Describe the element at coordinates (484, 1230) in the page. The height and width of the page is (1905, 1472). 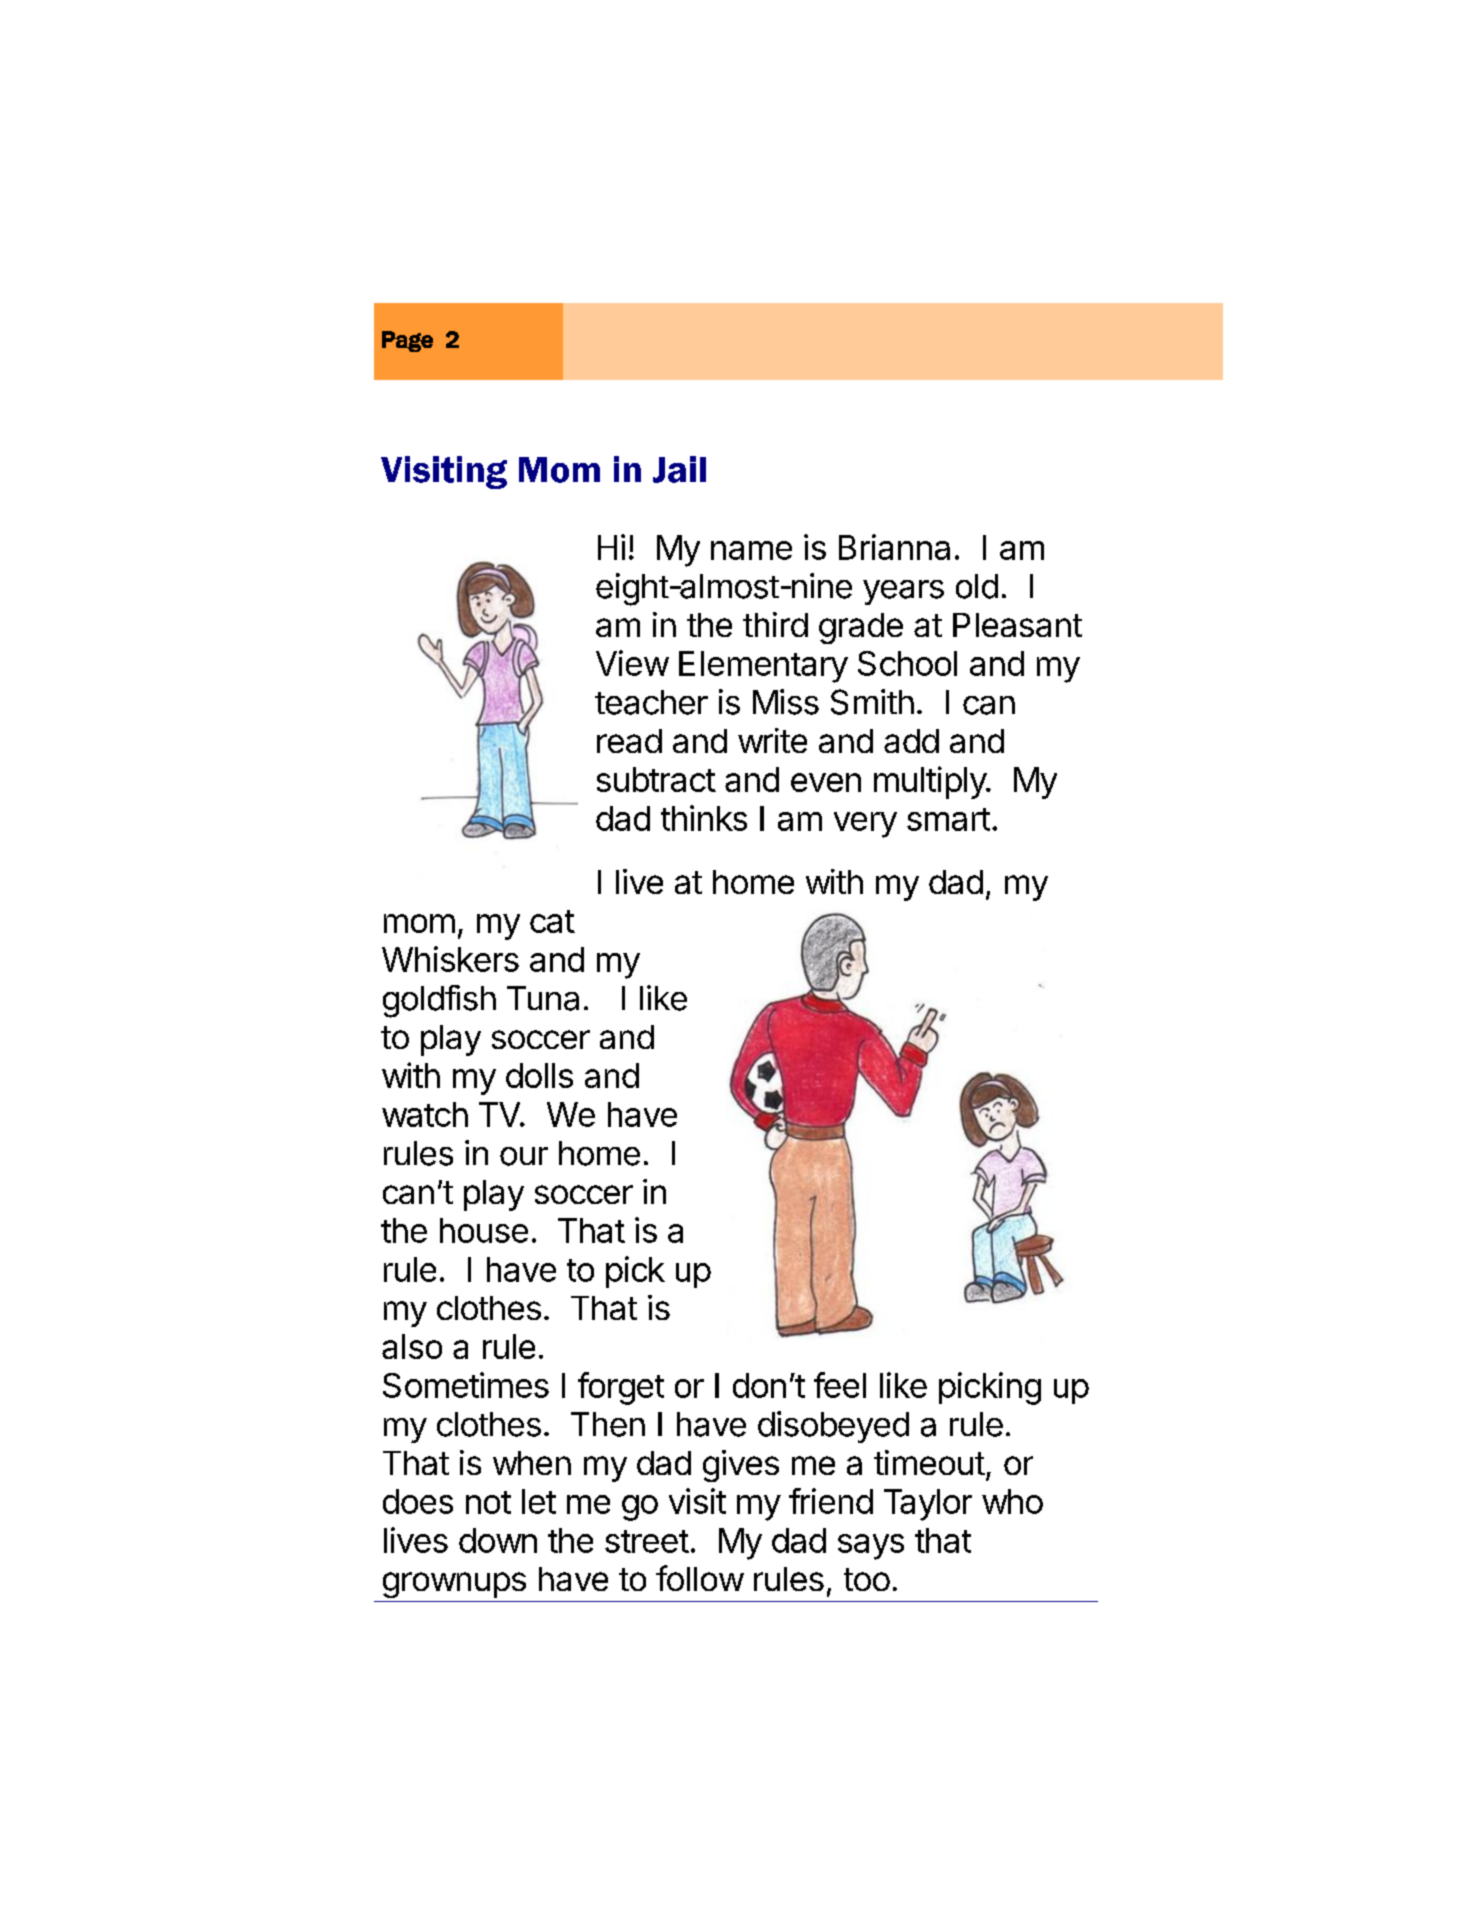
I see `house` at that location.
